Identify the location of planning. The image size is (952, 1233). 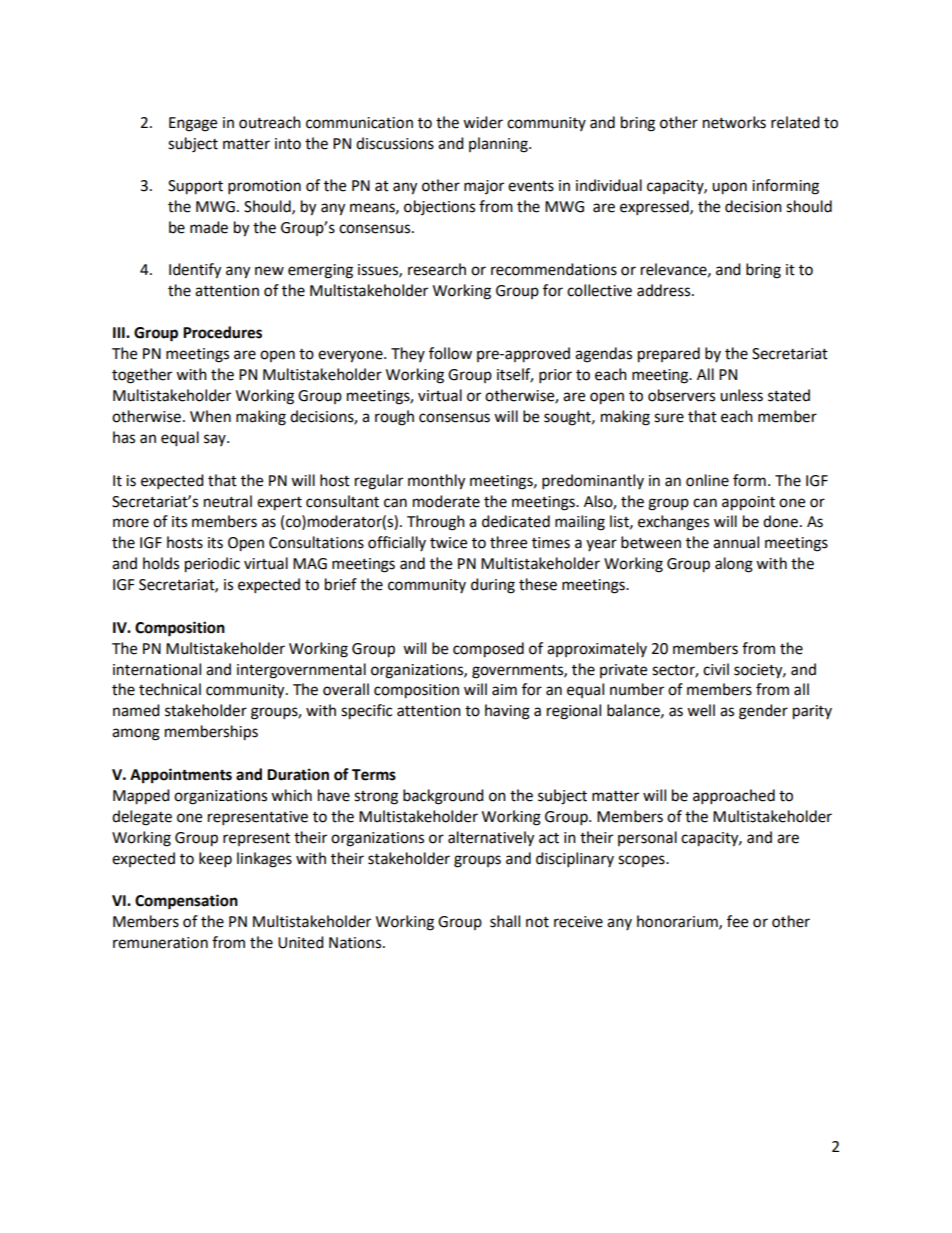
(499, 145).
